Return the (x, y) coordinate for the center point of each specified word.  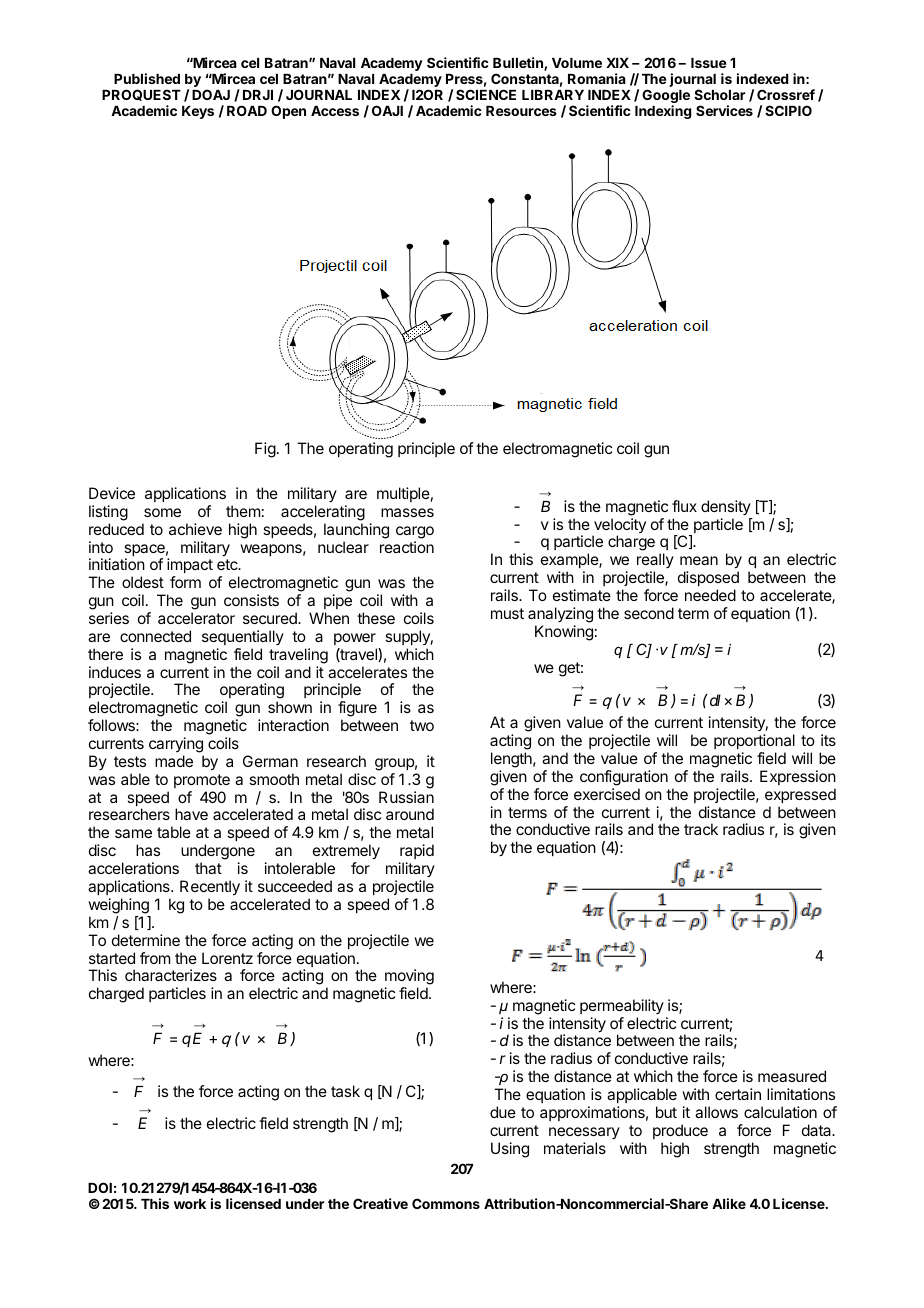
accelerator (196, 618)
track (701, 829)
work (190, 1204)
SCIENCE (486, 94)
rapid (417, 851)
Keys (198, 112)
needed (710, 595)
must (507, 613)
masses (407, 512)
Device (112, 493)
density (726, 507)
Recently (210, 888)
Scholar (719, 94)
